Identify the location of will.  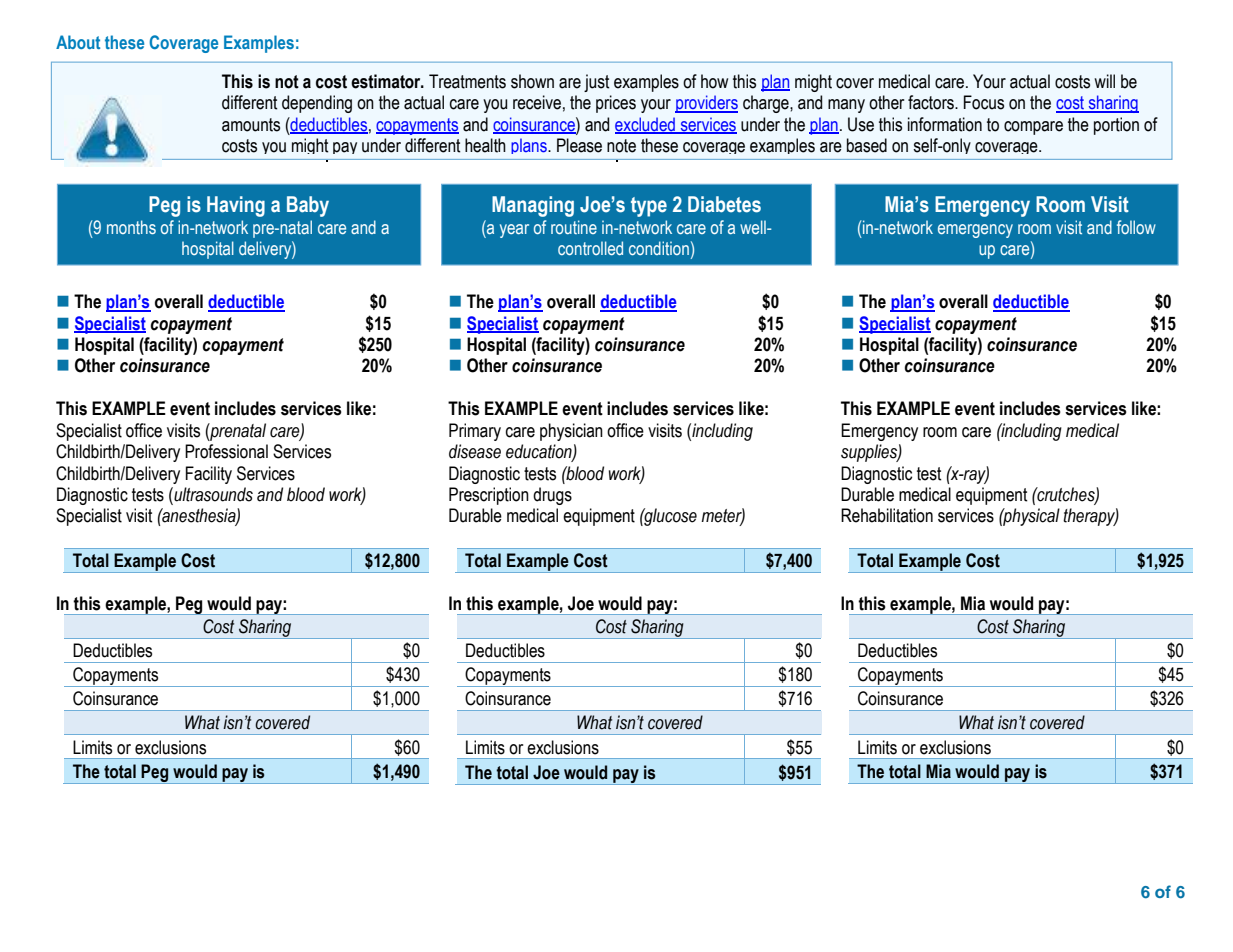
(1104, 81).
